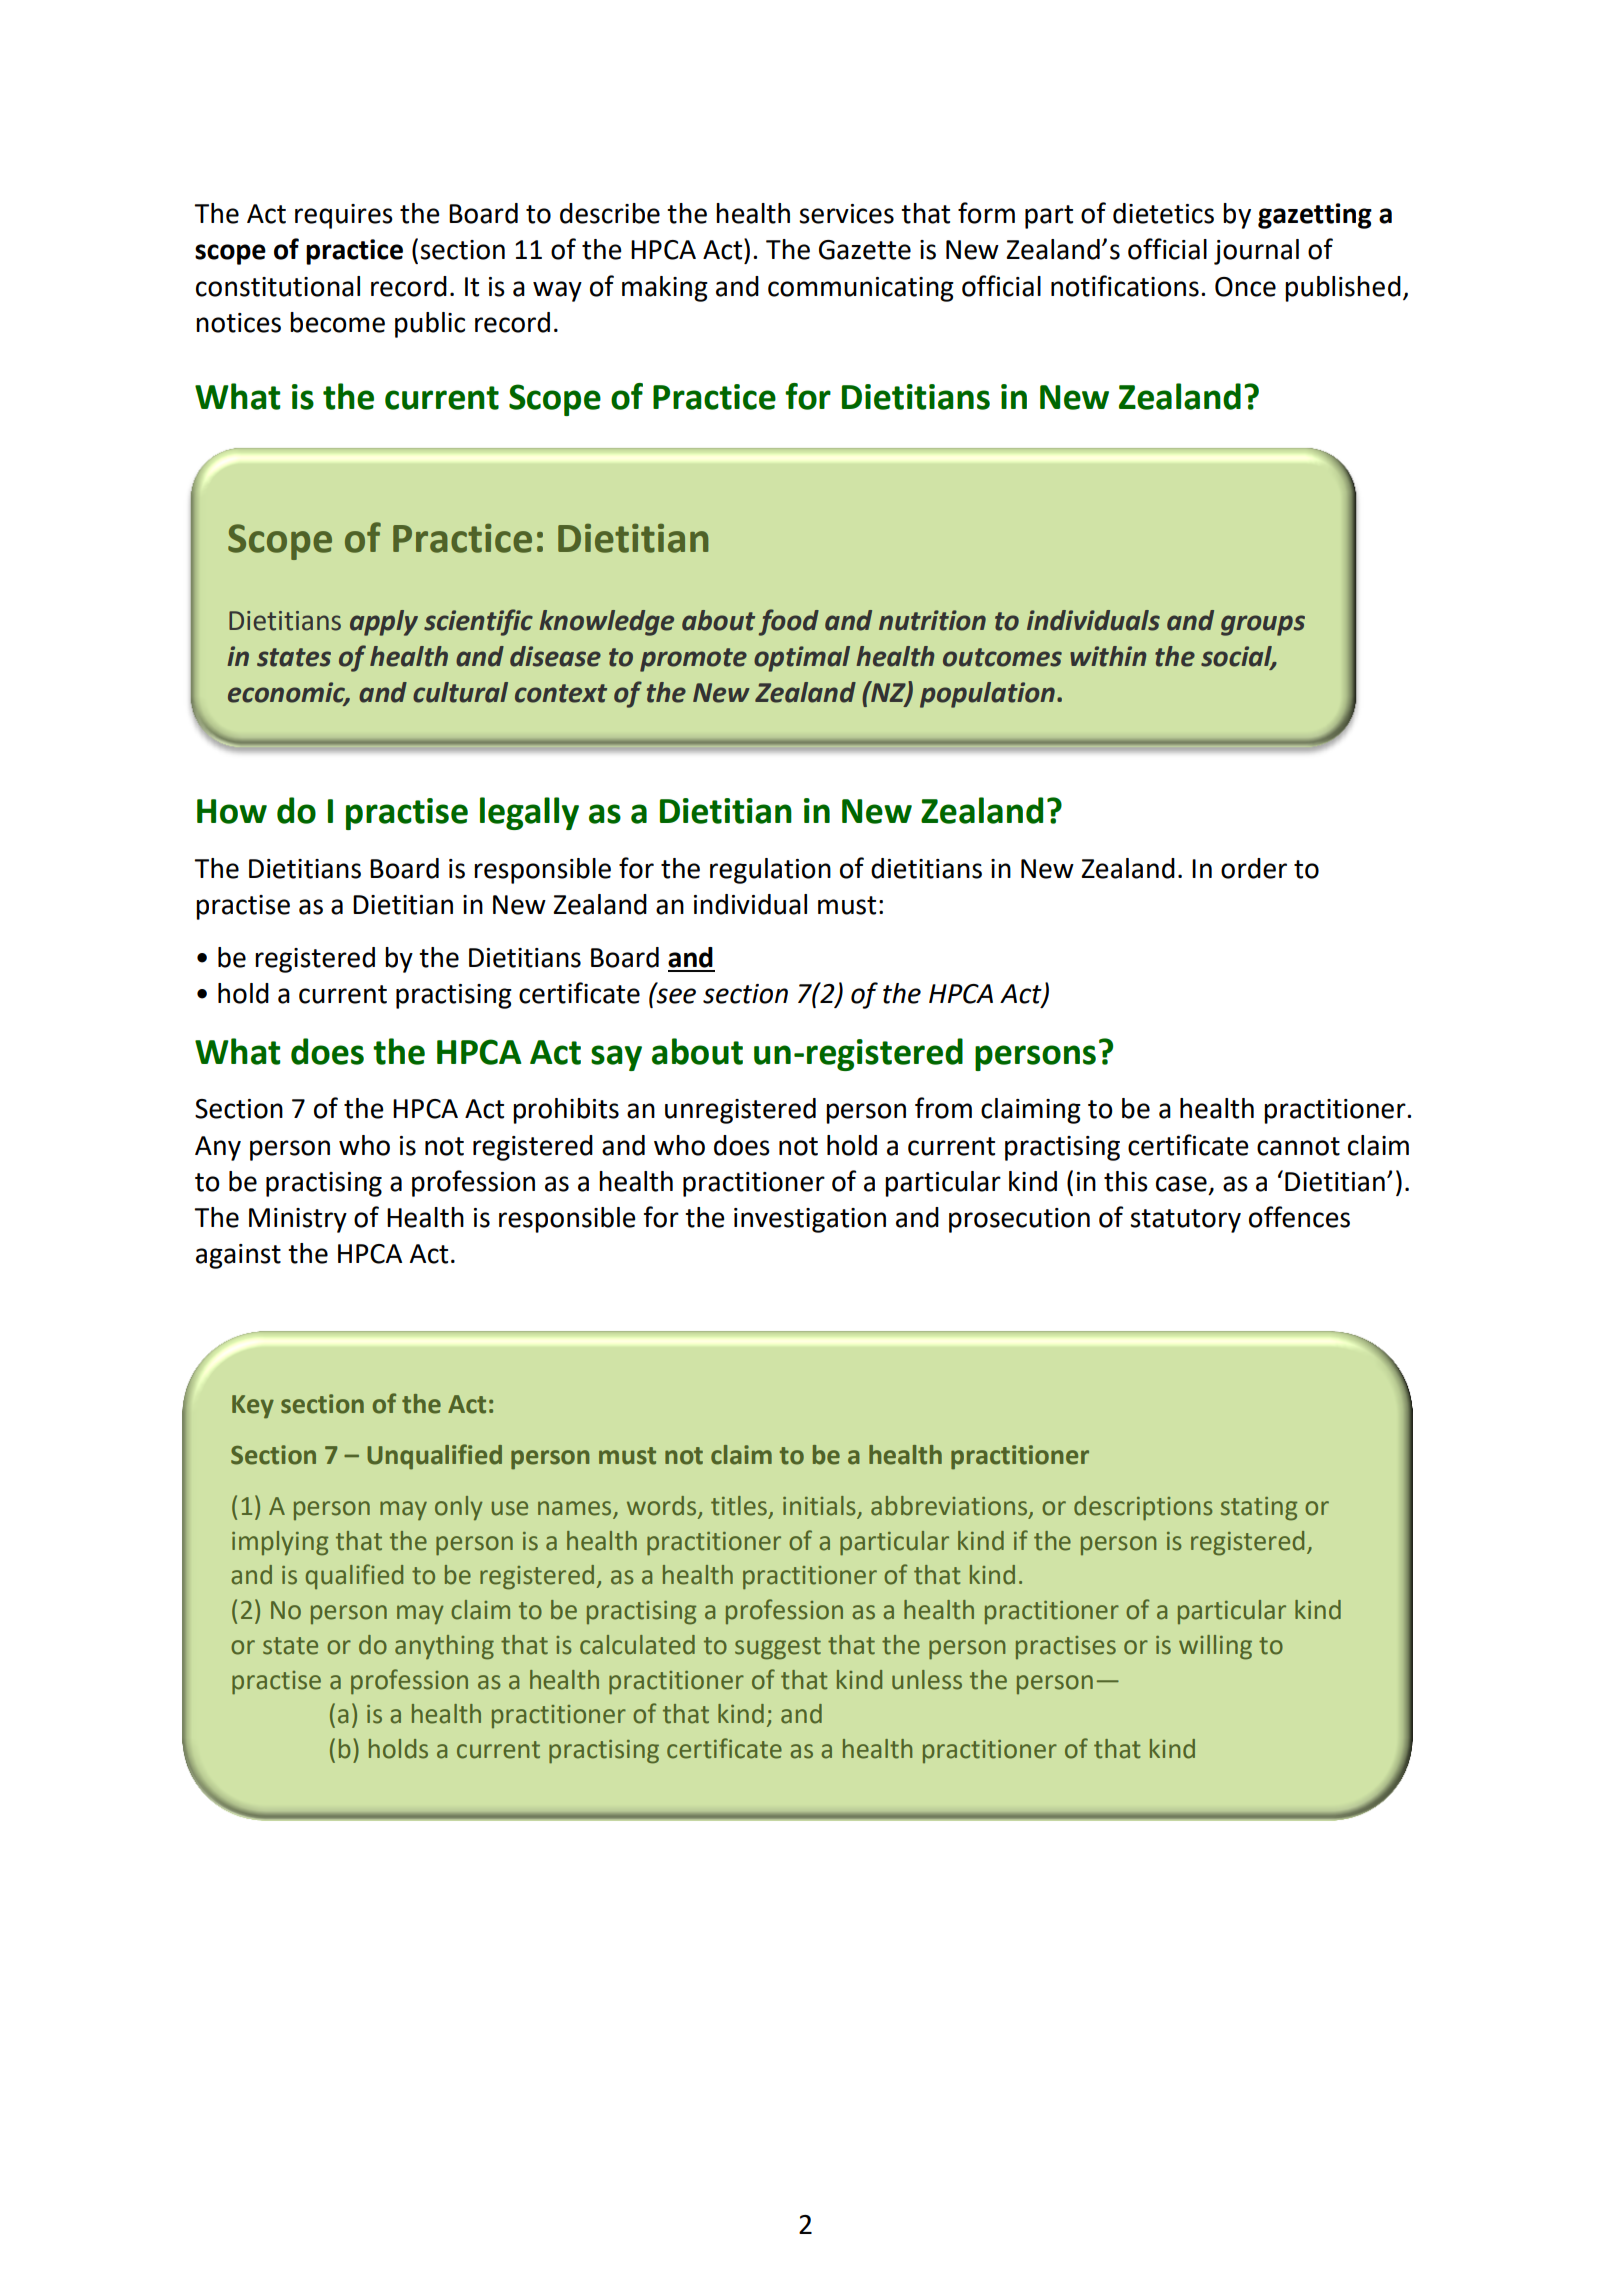 The image size is (1611, 2279). What do you see at coordinates (460, 692) in the page?
I see `cultural` at bounding box center [460, 692].
